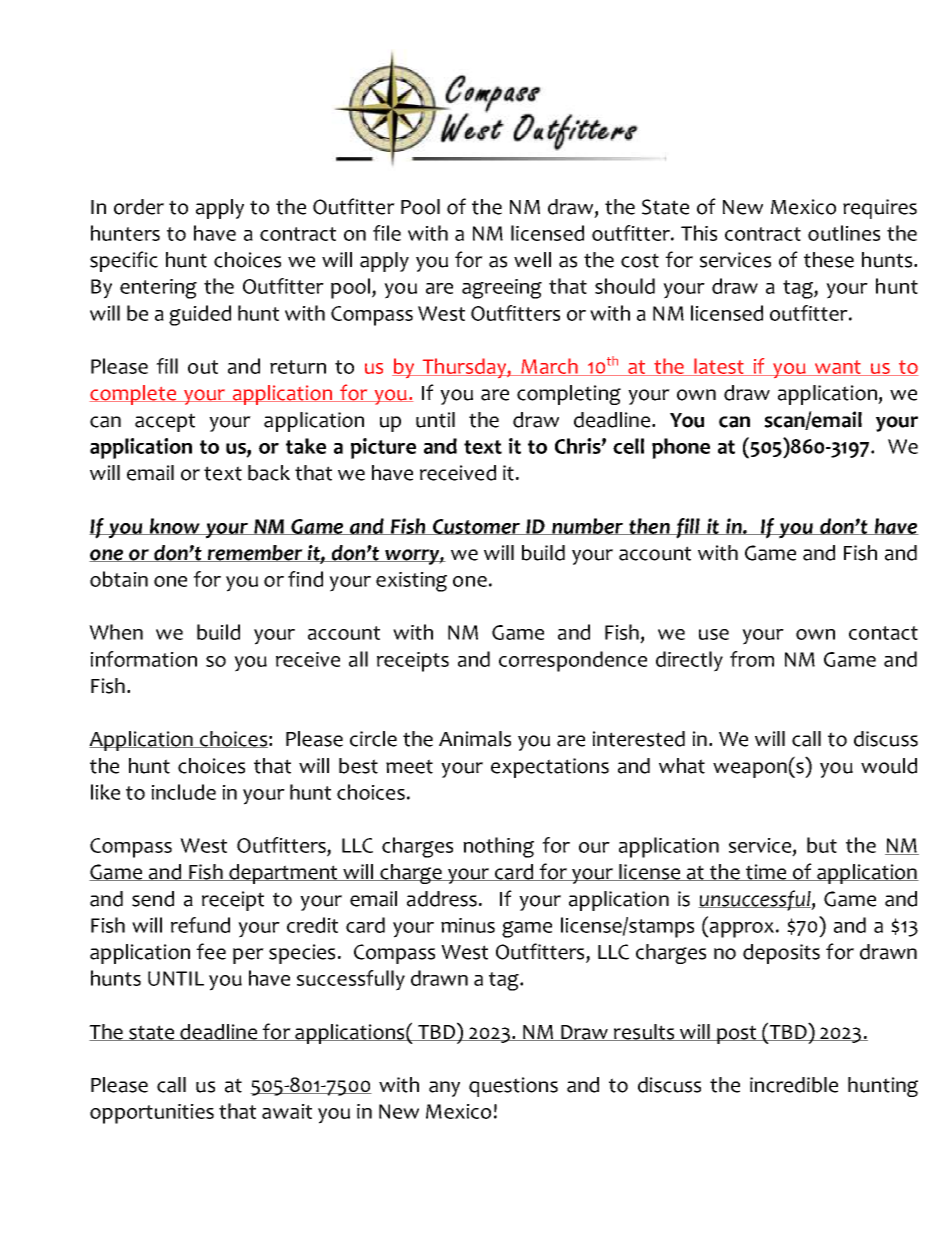  Describe the element at coordinates (844, 233) in the image. I see `outlines` at that location.
